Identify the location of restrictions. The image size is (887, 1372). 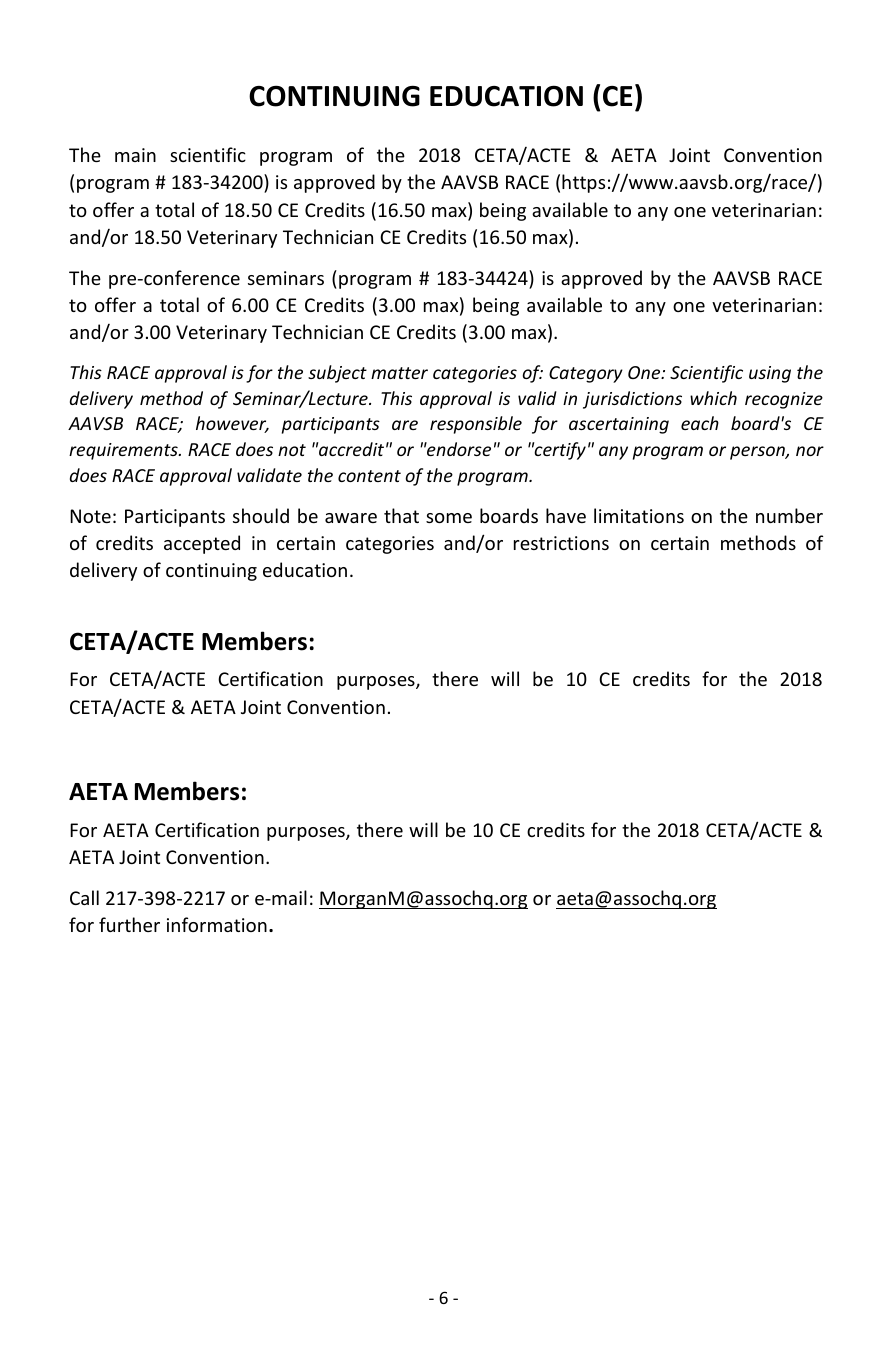
(561, 543).
